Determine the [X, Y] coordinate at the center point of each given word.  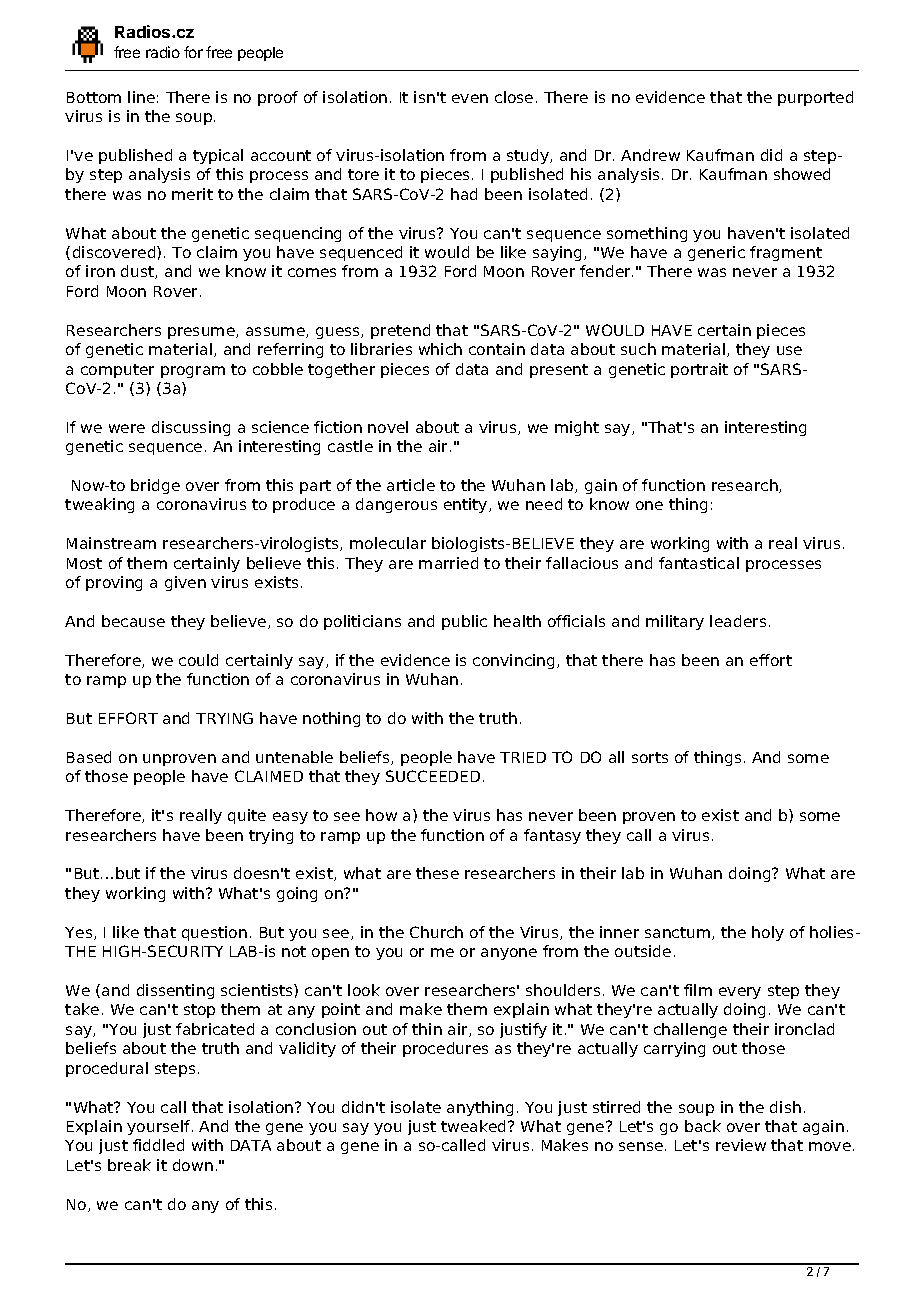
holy [768, 933]
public [464, 622]
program [193, 372]
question [214, 933]
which [440, 349]
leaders [738, 621]
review [741, 1145]
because [133, 621]
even [470, 98]
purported [815, 98]
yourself [160, 1127]
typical [218, 156]
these [437, 873]
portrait [699, 370]
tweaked [475, 1126]
